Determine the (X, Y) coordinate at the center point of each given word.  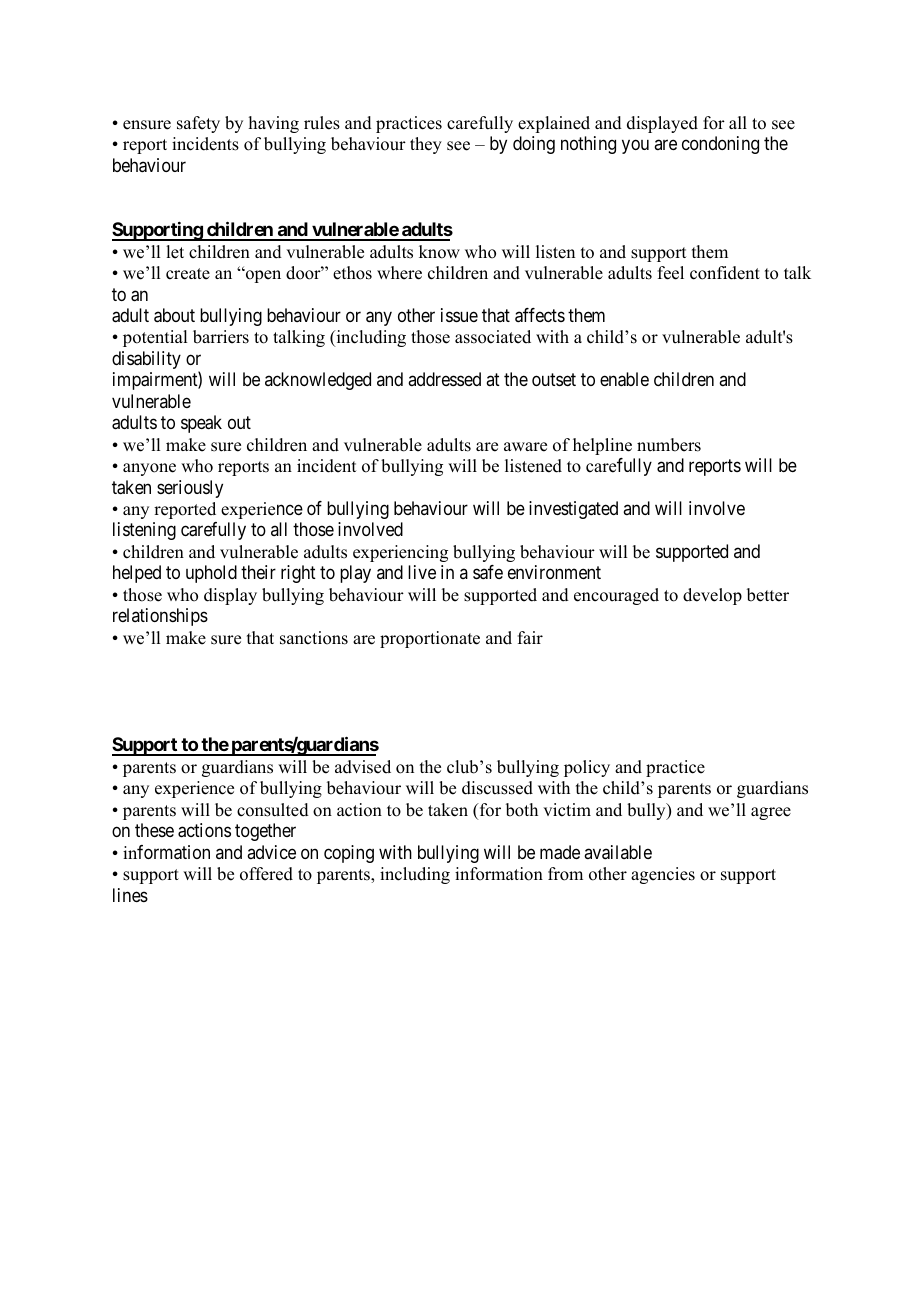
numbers (669, 445)
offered (266, 874)
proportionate (430, 639)
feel (671, 273)
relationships (160, 617)
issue (459, 315)
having (274, 124)
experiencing (400, 553)
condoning (720, 145)
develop (712, 596)
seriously (190, 489)
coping (349, 854)
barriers (221, 337)
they (426, 145)
